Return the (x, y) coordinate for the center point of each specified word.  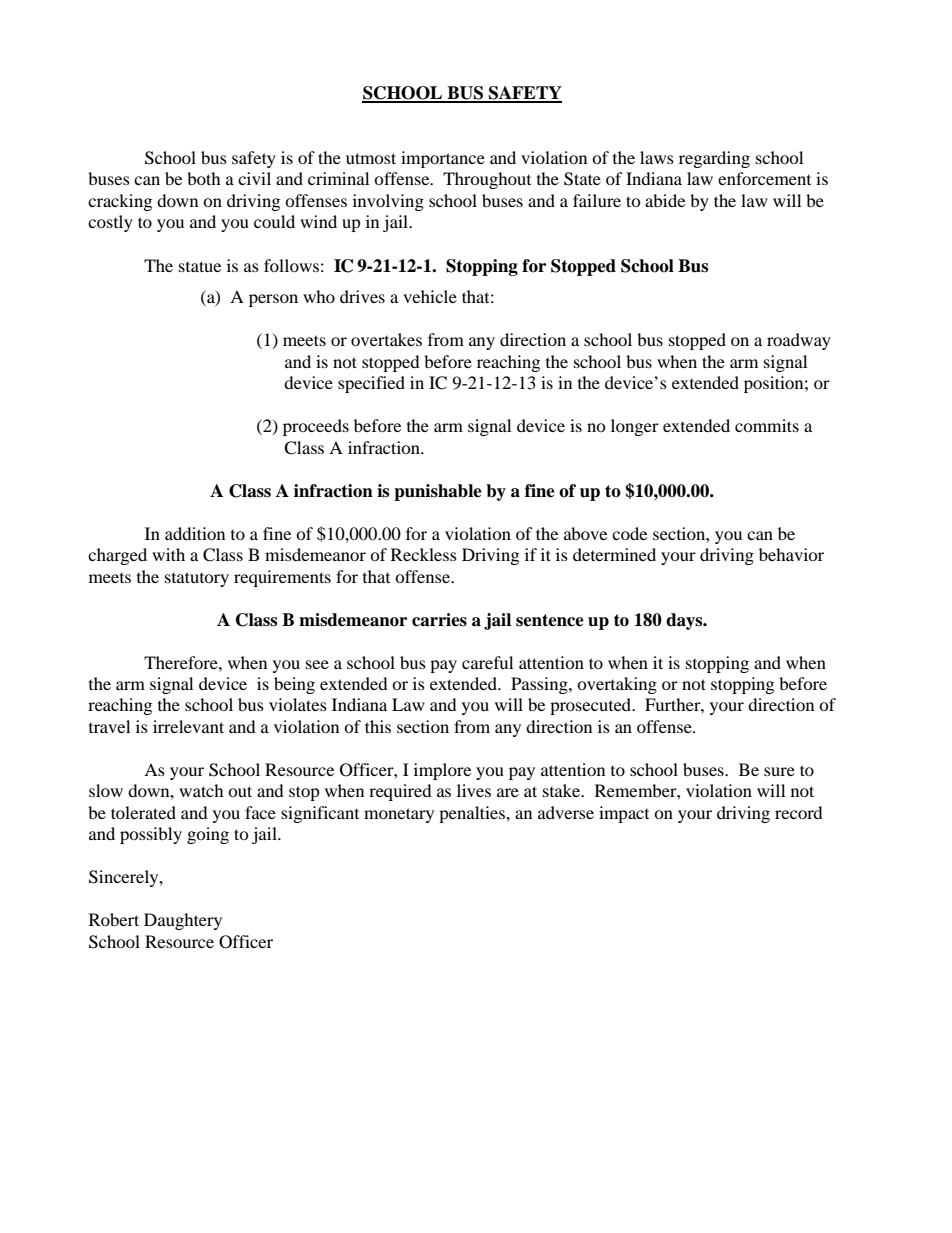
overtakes (386, 339)
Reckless (424, 554)
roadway (799, 341)
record (799, 812)
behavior (791, 554)
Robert (114, 919)
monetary (399, 815)
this (378, 726)
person (273, 300)
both (204, 178)
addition (195, 533)
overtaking (617, 685)
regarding (714, 159)
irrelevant (188, 726)
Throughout (487, 180)
